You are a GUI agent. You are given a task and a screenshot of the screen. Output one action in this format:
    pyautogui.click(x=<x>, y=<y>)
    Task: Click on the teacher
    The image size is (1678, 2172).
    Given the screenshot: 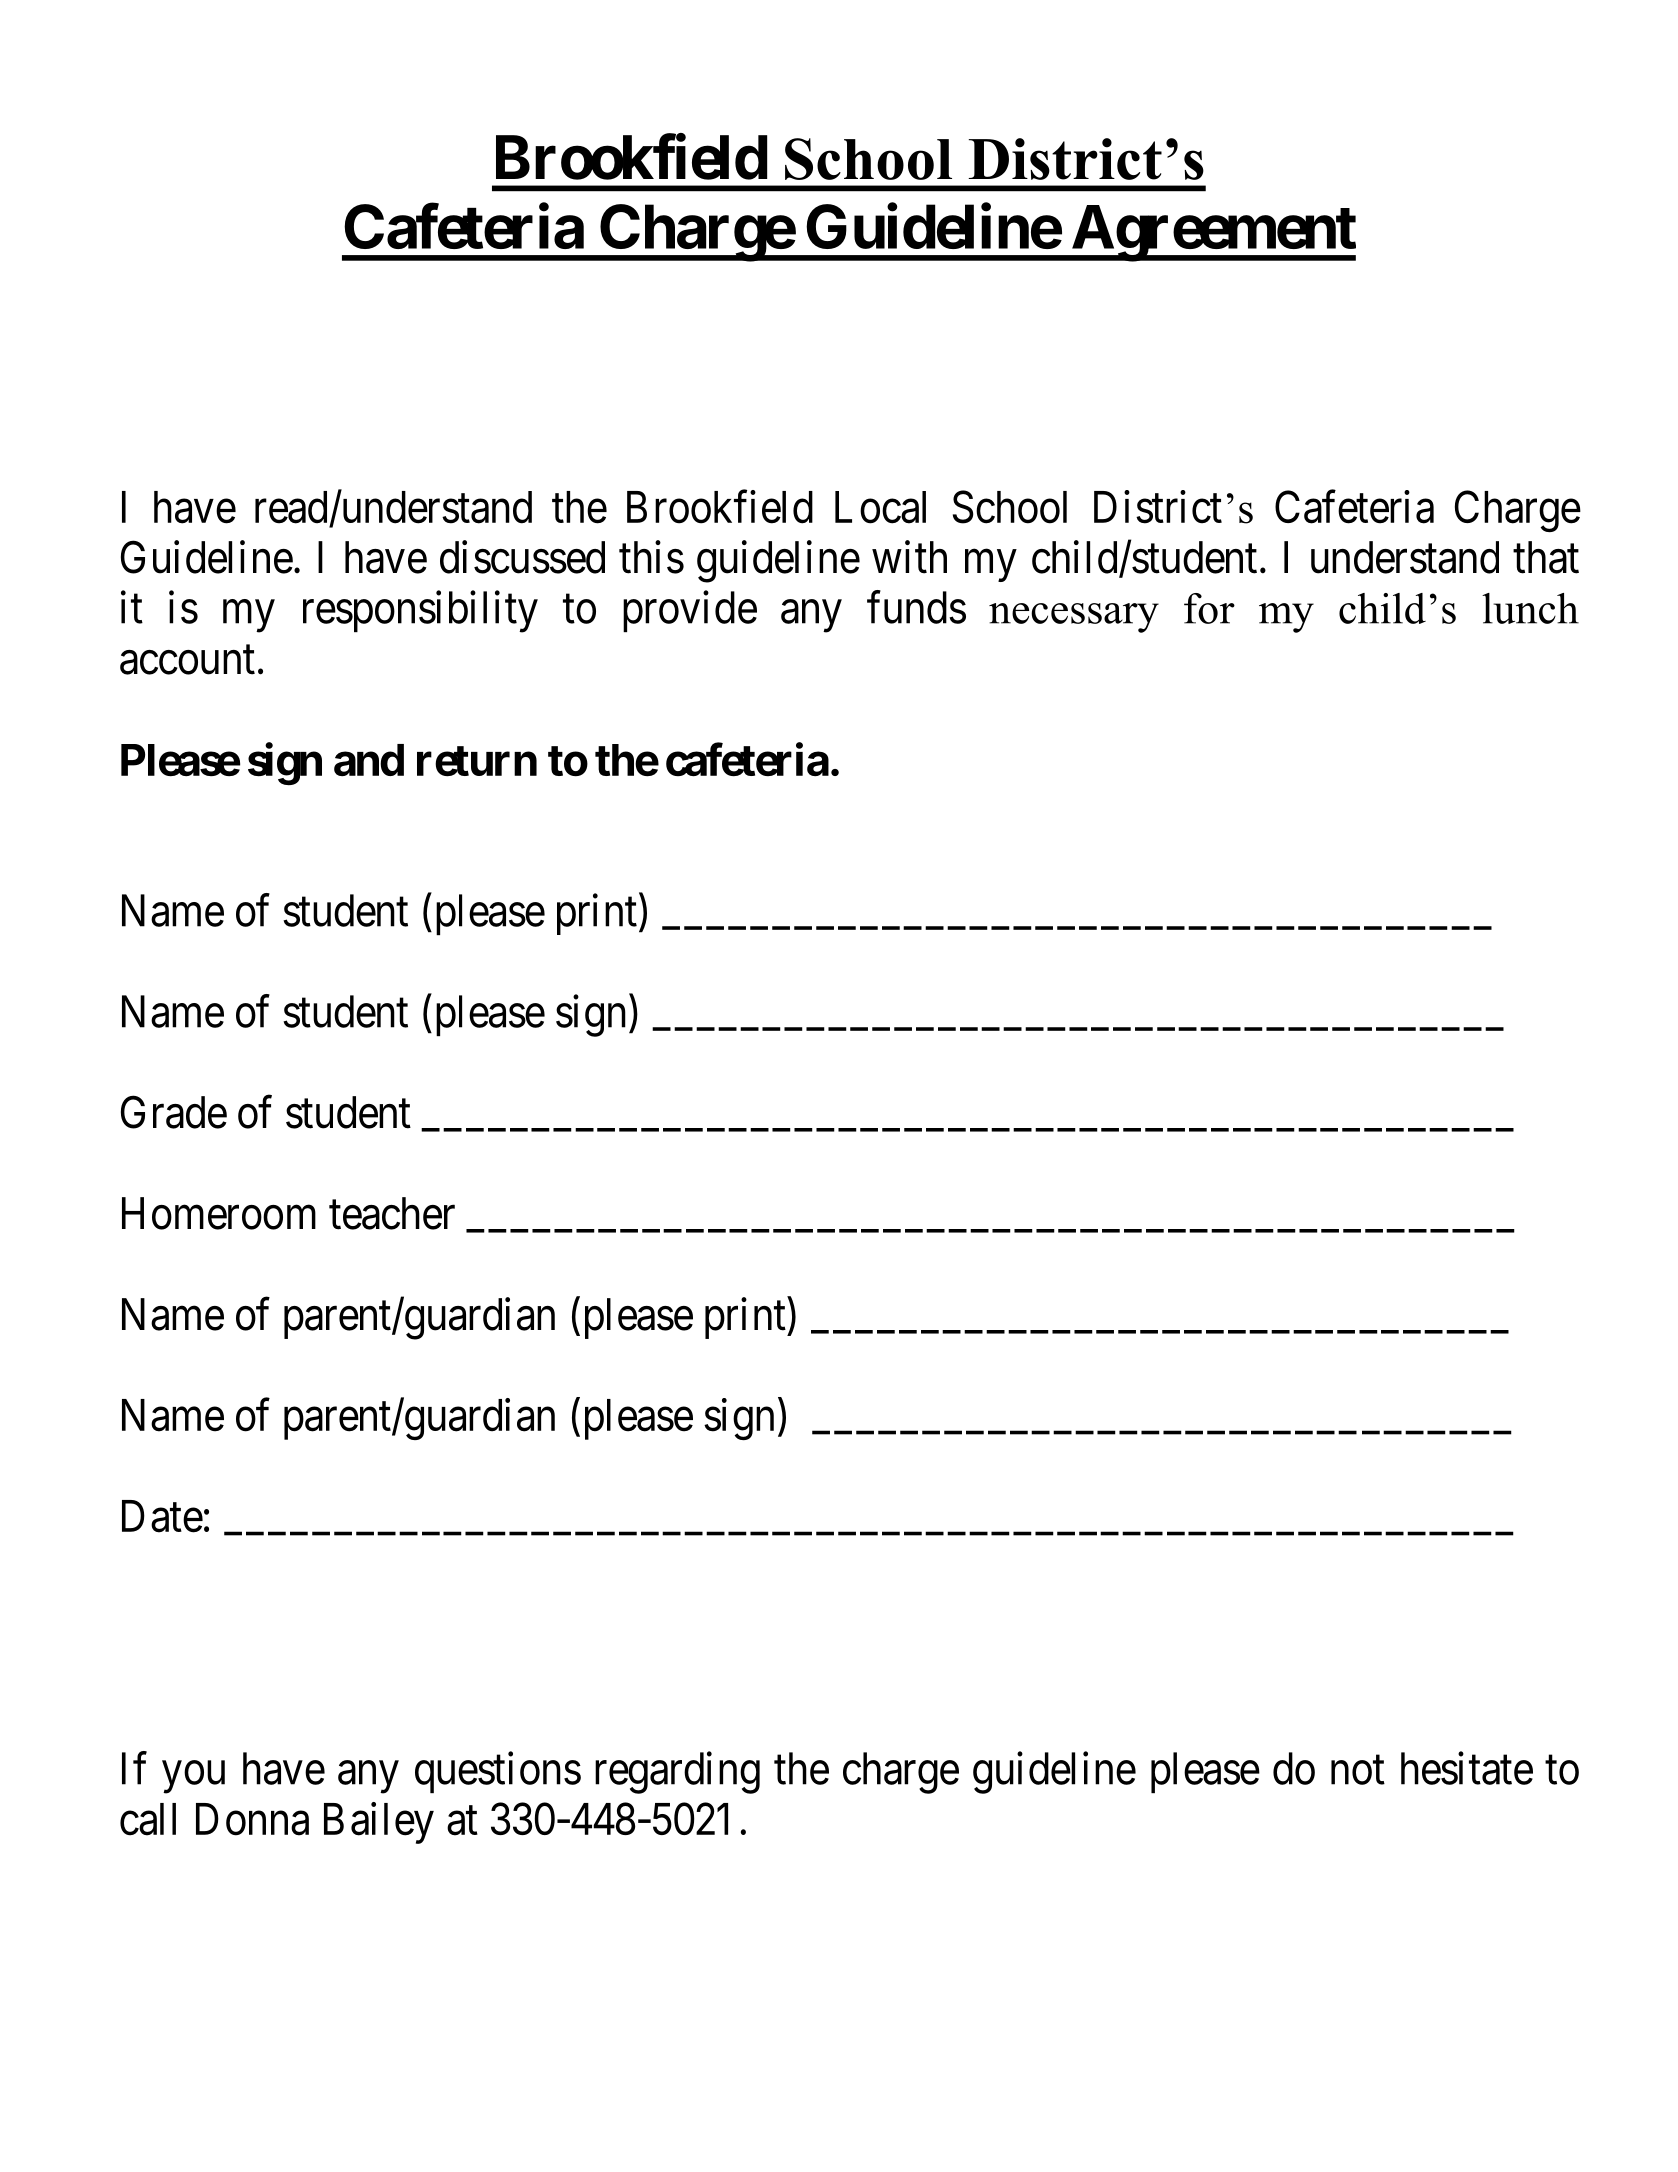 What is the action you would take?
    pyautogui.click(x=392, y=1213)
